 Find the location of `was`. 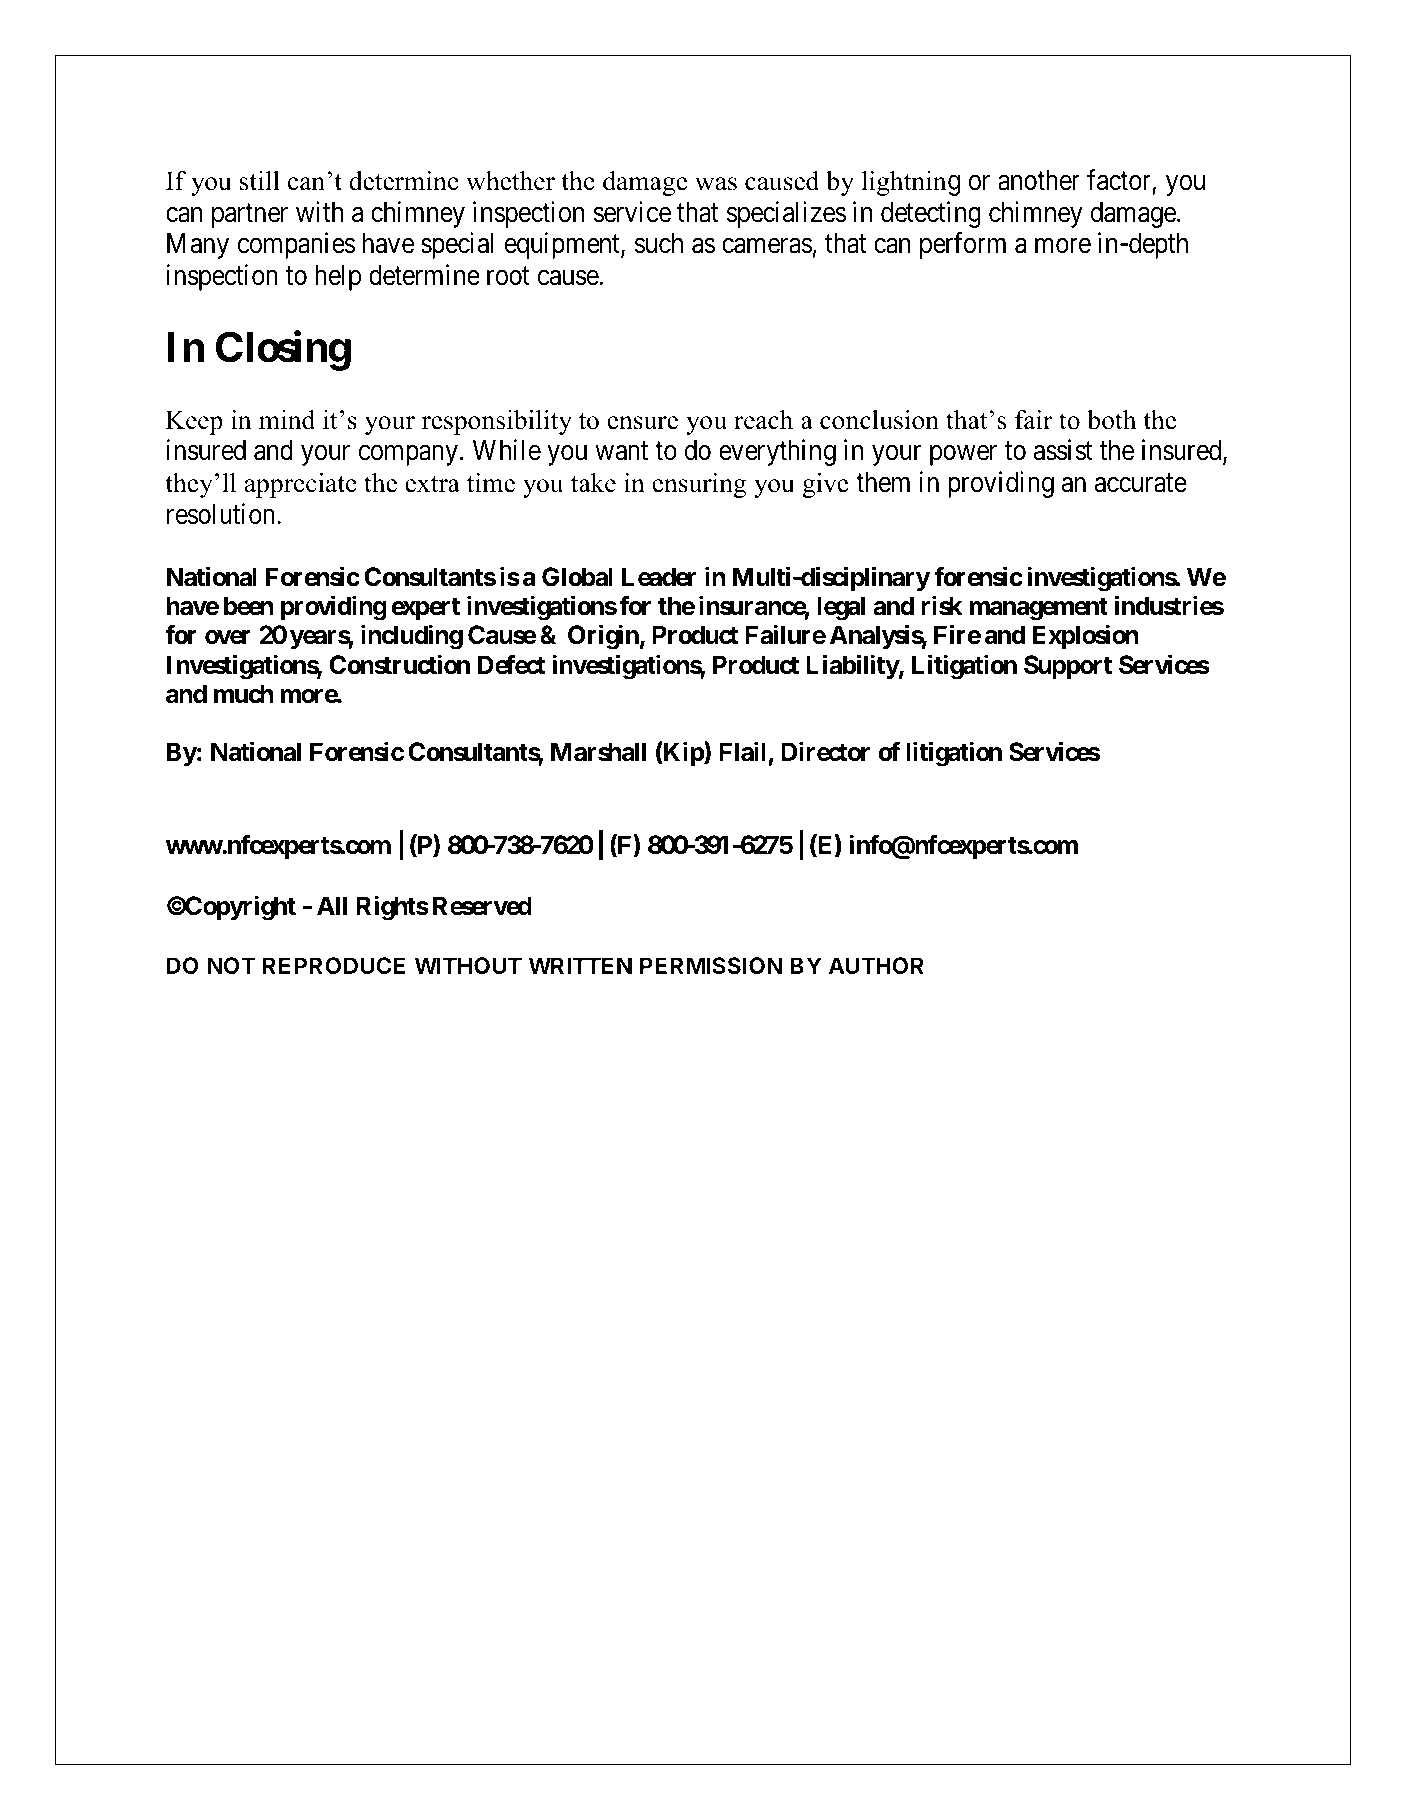

was is located at coordinates (716, 184).
